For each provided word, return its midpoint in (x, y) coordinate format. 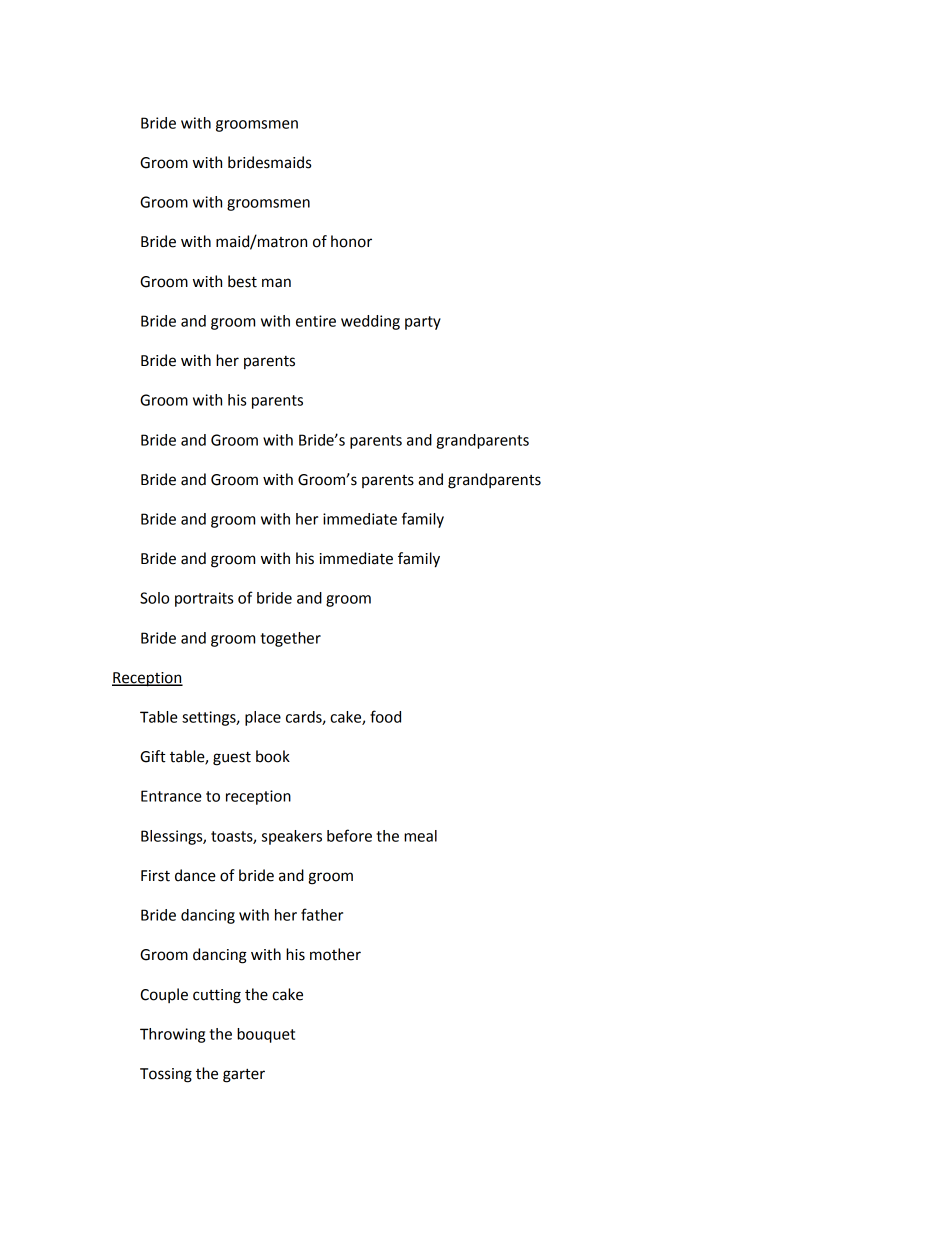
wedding (370, 322)
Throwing (172, 1035)
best (242, 281)
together (290, 639)
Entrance (171, 796)
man (276, 283)
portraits (204, 599)
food (385, 716)
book (273, 756)
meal (420, 836)
